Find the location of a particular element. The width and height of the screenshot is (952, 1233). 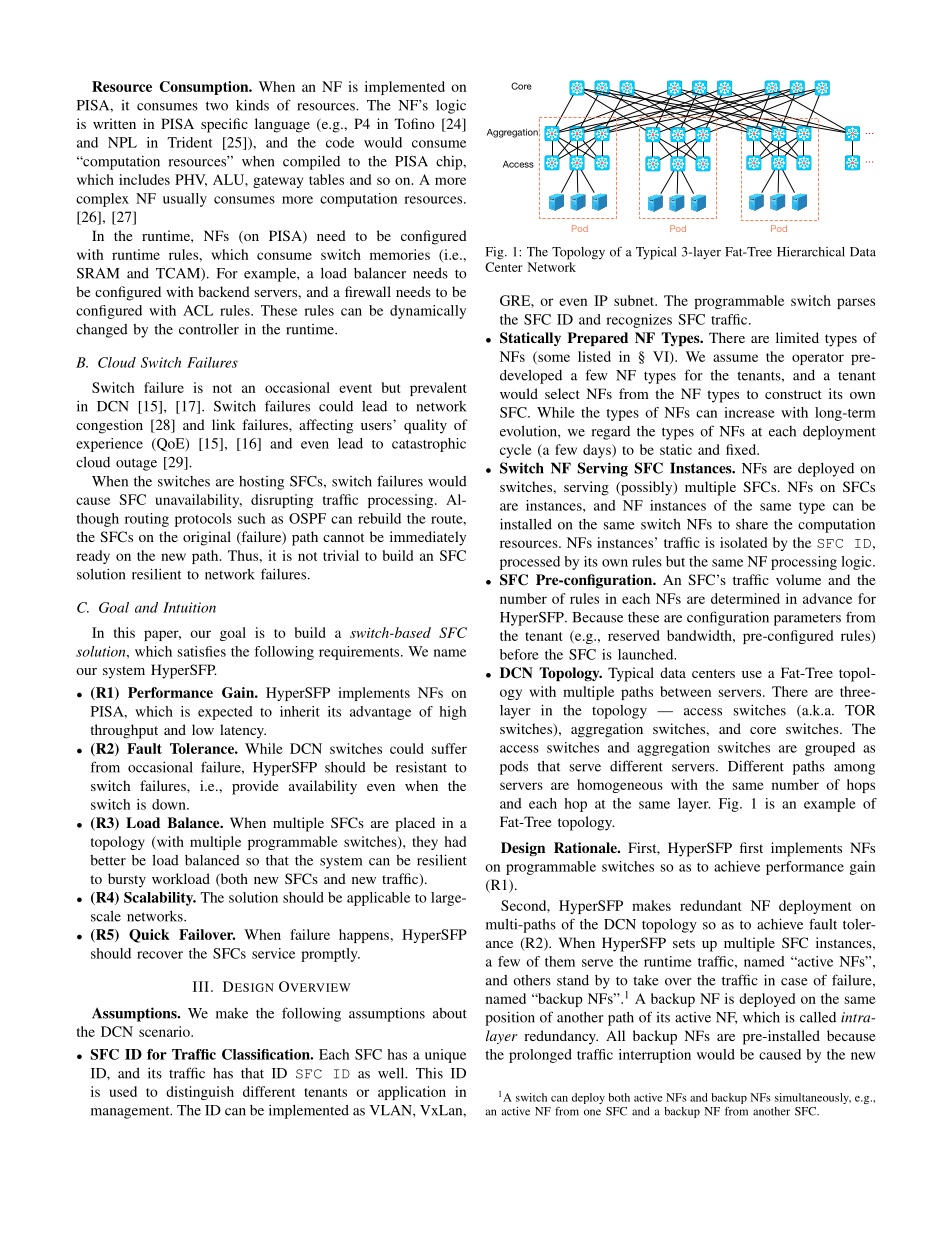

grouped is located at coordinates (830, 749).
